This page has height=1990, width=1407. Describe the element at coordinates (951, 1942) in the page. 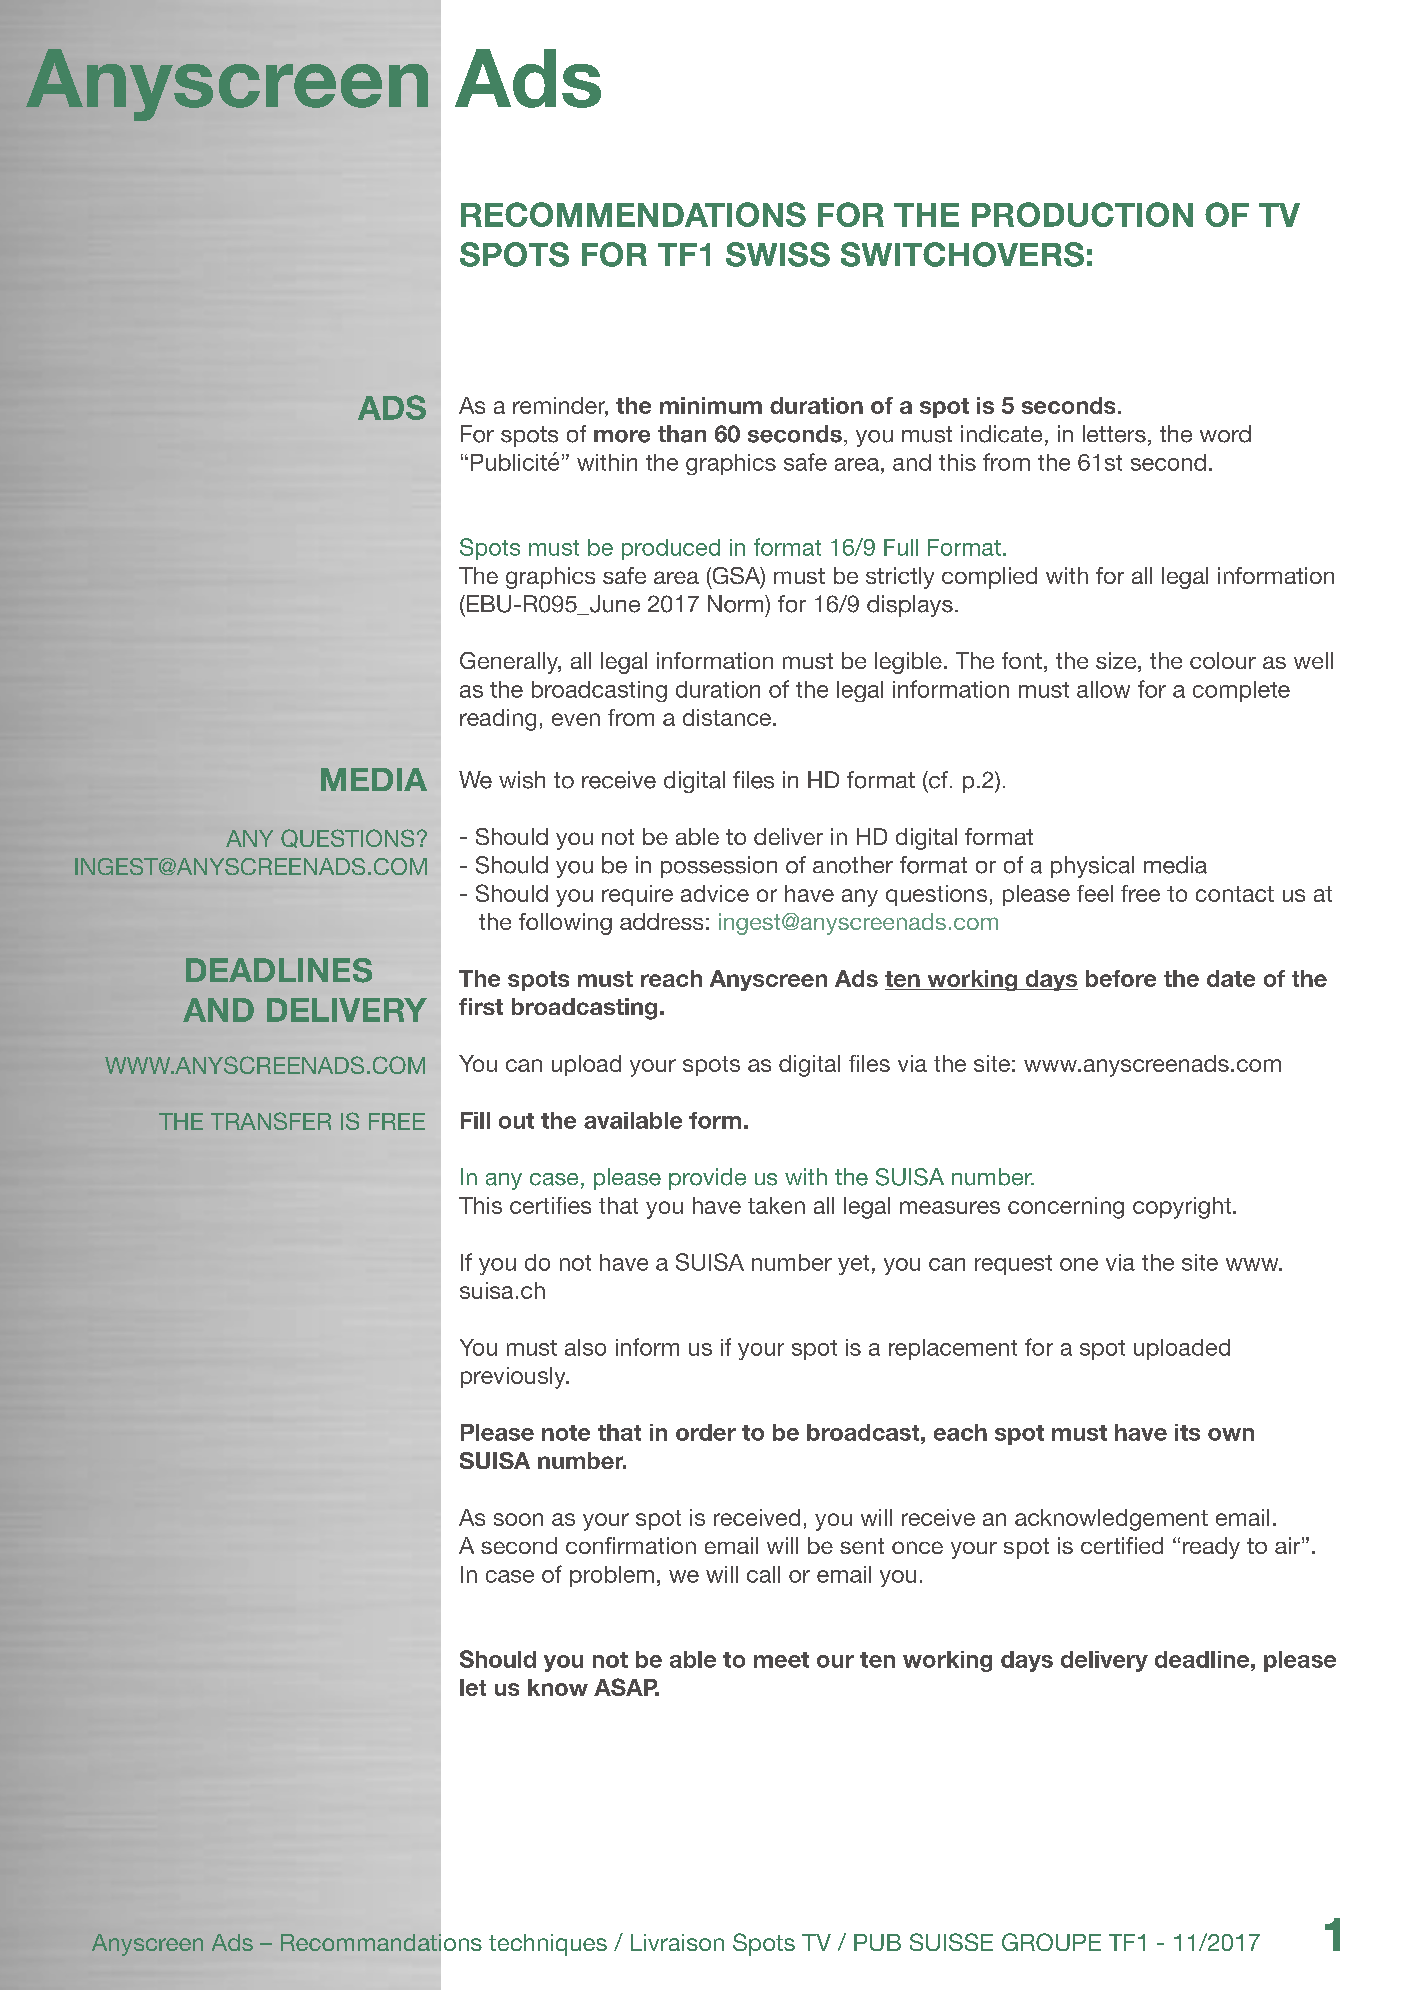

I see `SUISSE` at that location.
